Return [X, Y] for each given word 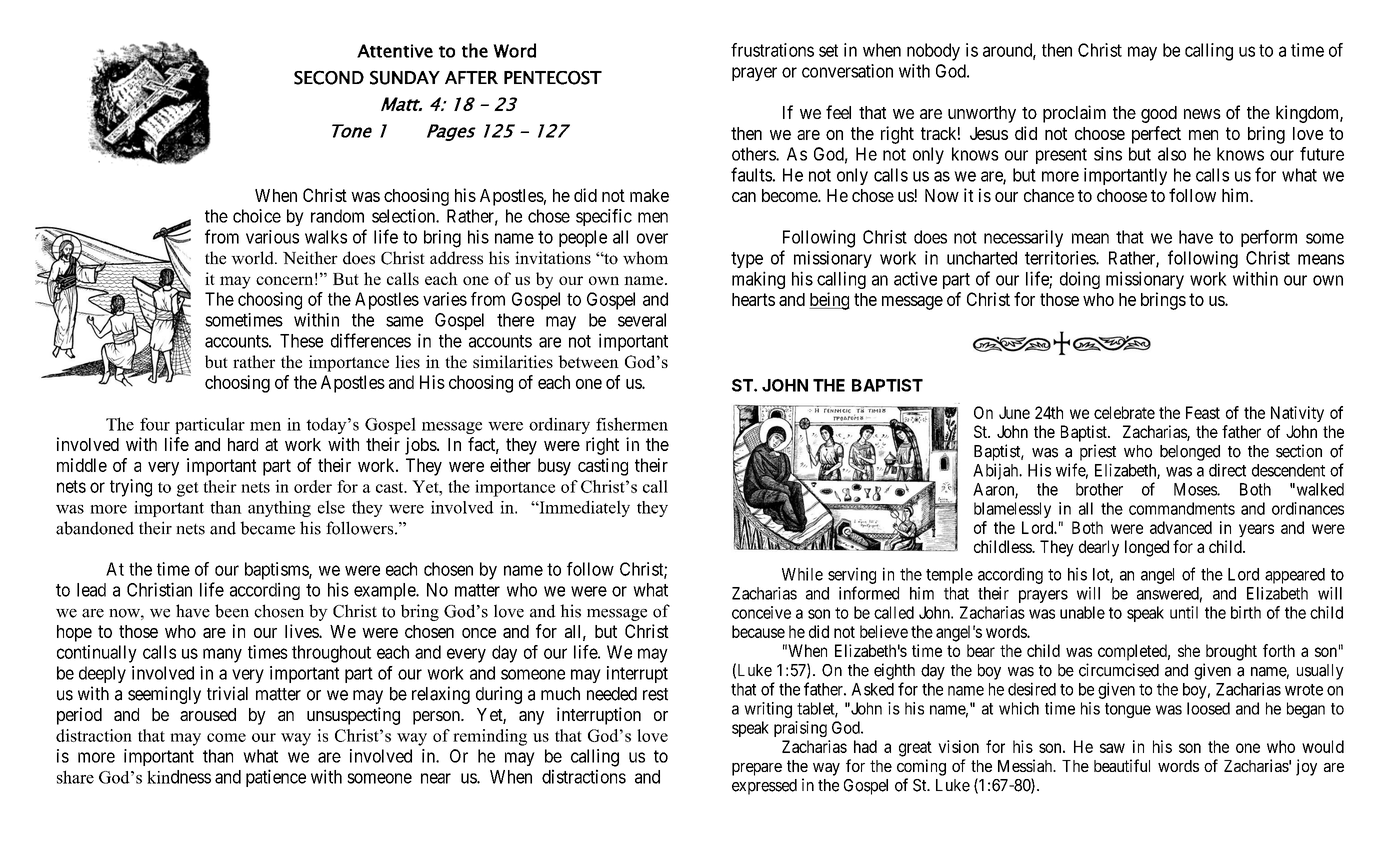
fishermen [632, 424]
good [1159, 114]
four [155, 424]
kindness [179, 777]
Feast [1203, 412]
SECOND [329, 77]
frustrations [772, 50]
